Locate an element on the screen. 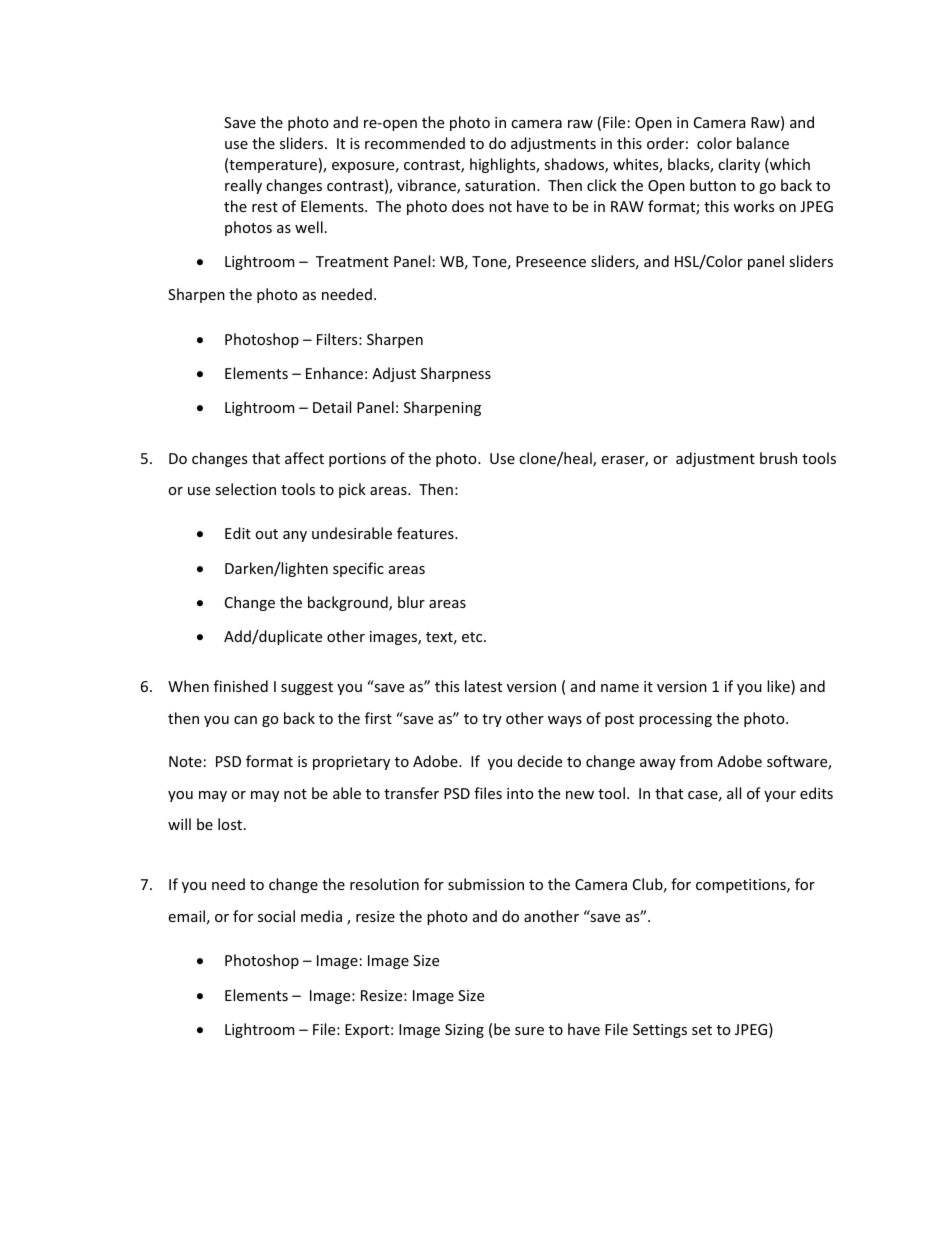 Image resolution: width=952 pixels, height=1233 pixels. Detail is located at coordinates (332, 407).
